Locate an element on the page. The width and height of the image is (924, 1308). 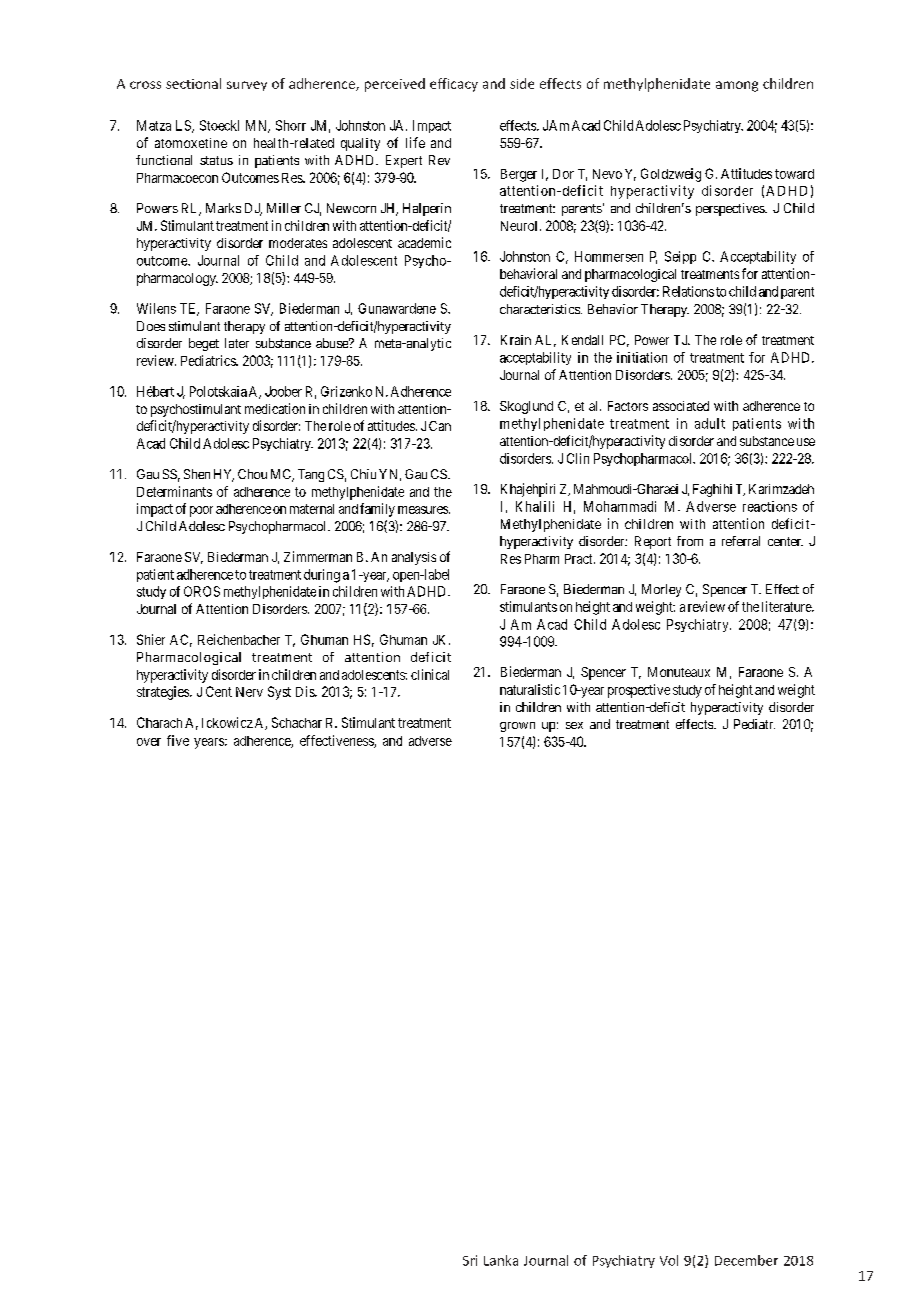
five is located at coordinates (178, 740).
